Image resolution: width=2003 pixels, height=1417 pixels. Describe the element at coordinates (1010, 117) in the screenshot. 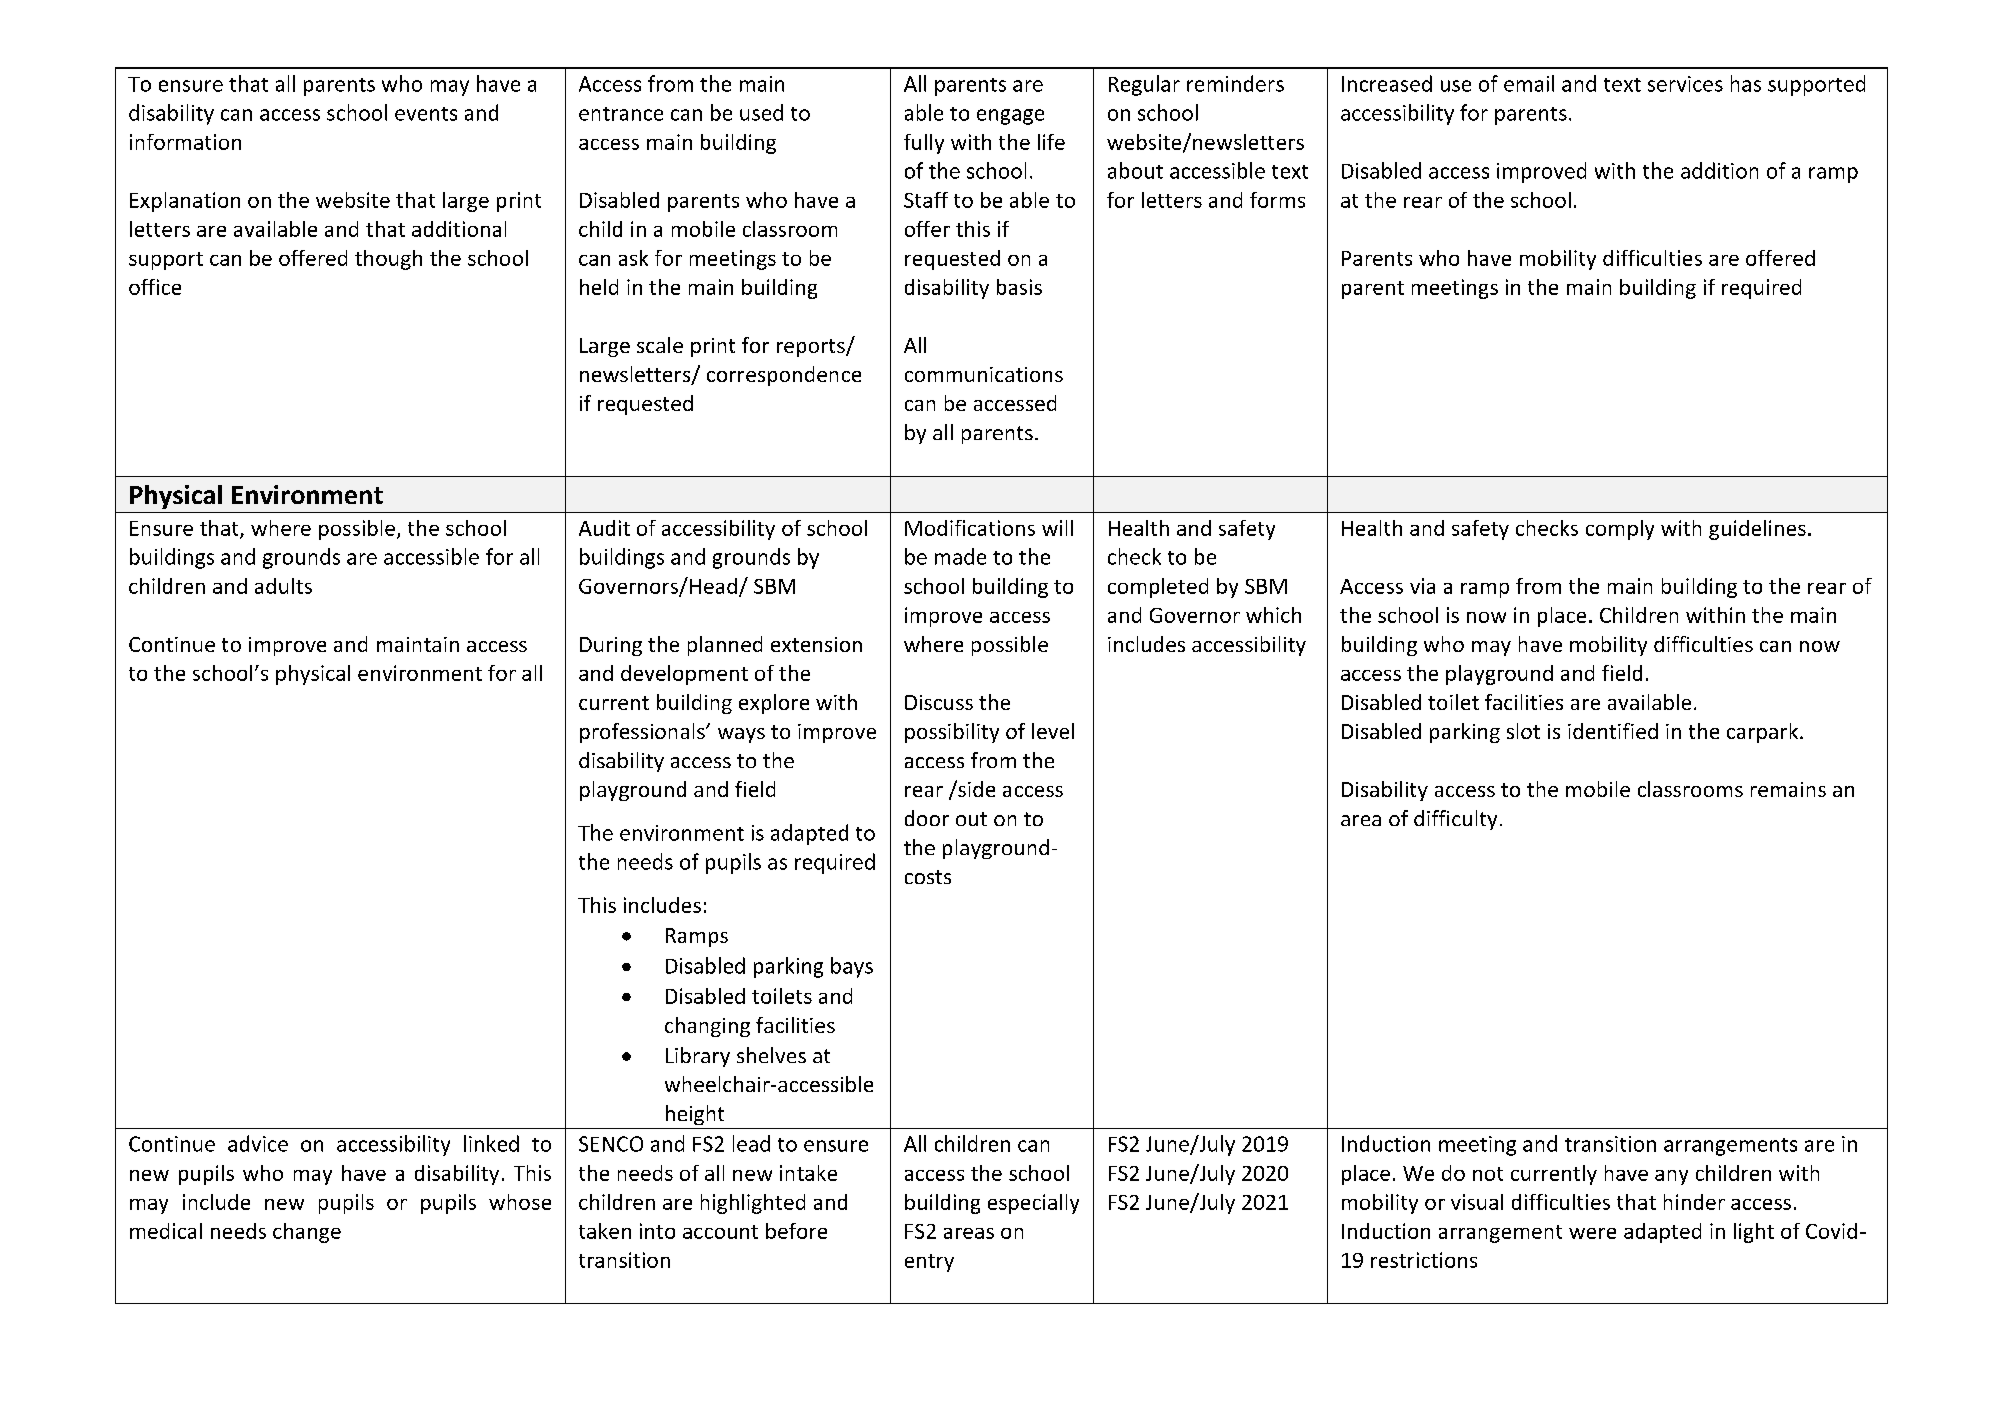

I see `engage` at that location.
